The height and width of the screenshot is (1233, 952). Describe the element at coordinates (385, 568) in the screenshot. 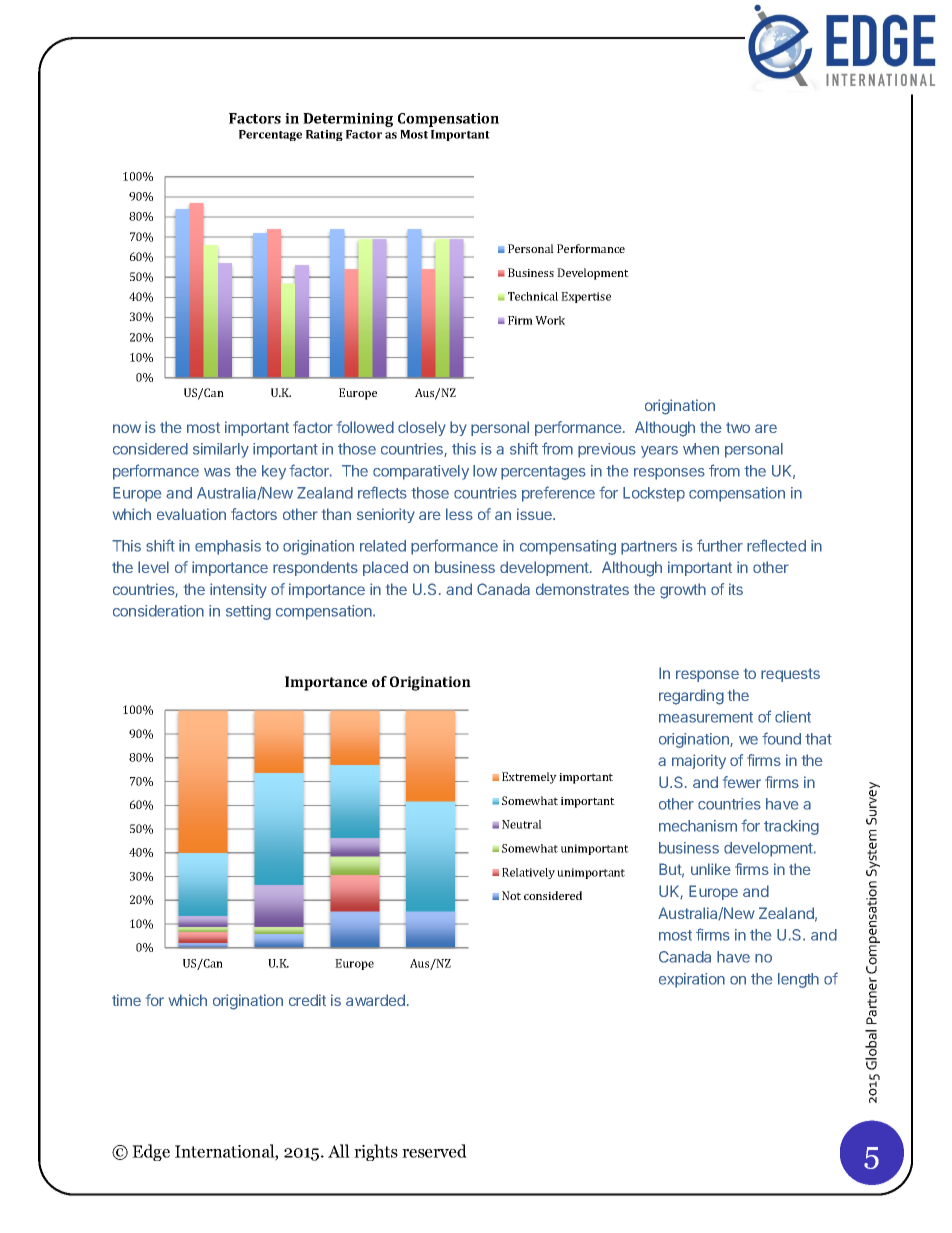

I see `placed` at that location.
